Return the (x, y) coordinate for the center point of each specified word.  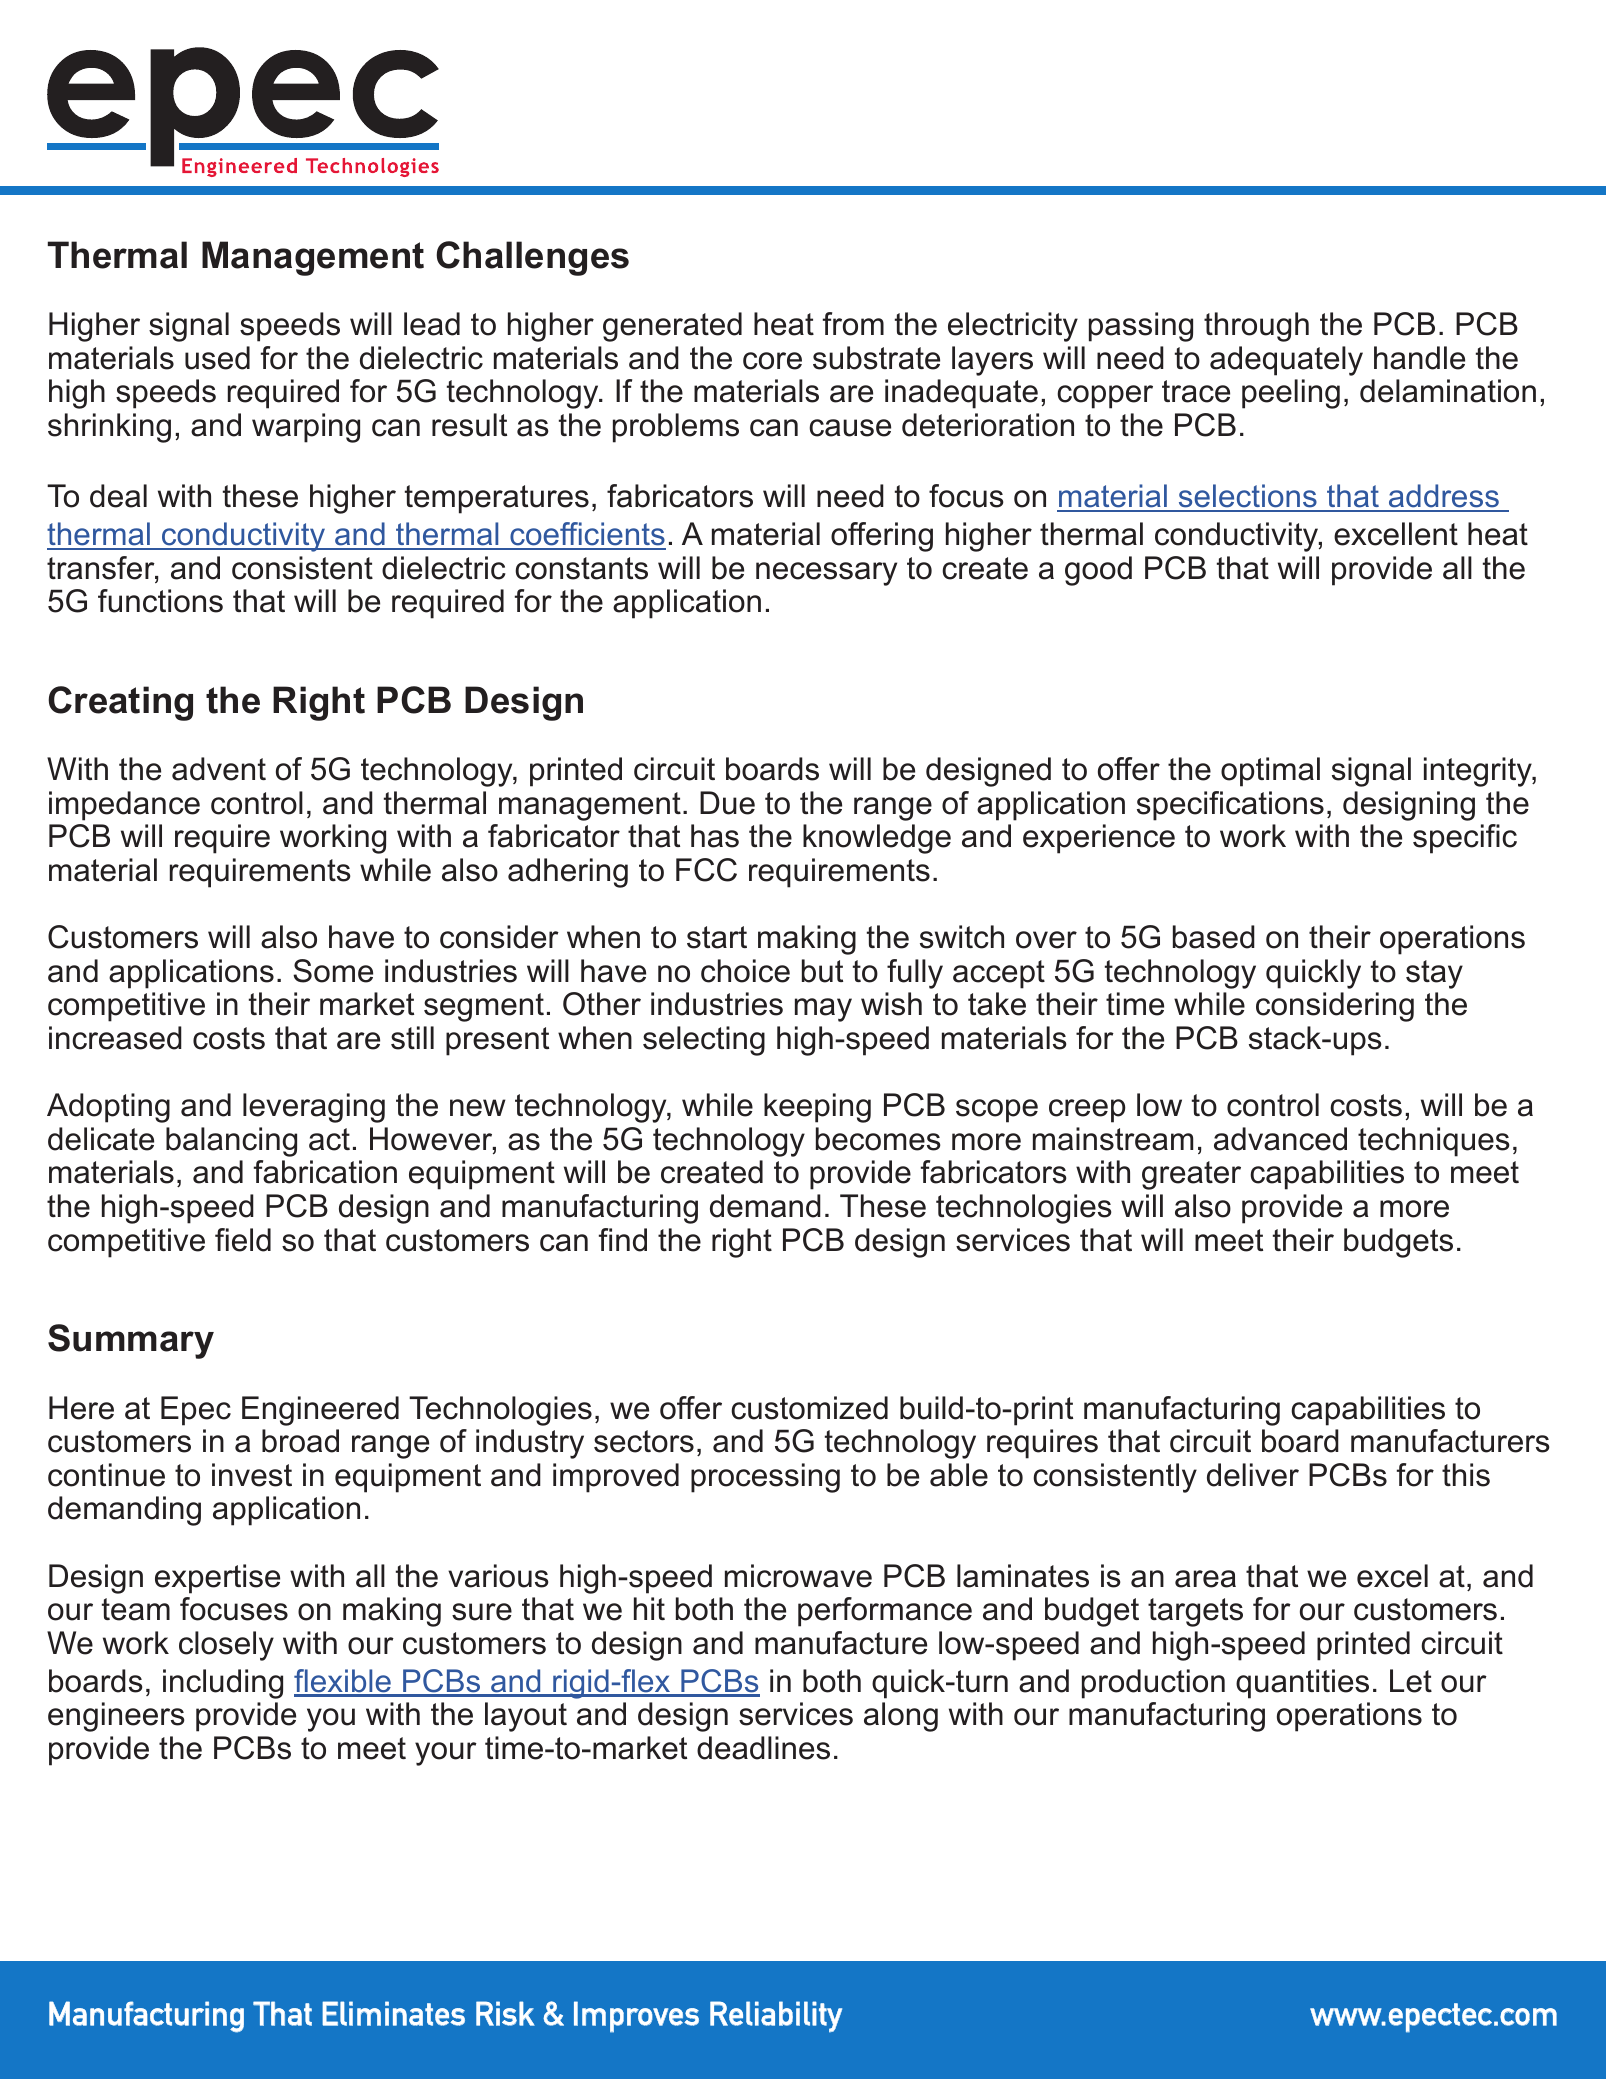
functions (160, 601)
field (243, 1240)
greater (1191, 1175)
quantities (1302, 1684)
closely (226, 1646)
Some (333, 971)
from (853, 324)
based (1214, 937)
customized (809, 1408)
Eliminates (393, 2013)
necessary (826, 574)
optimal (1270, 772)
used (217, 358)
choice (745, 971)
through (1256, 327)
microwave (798, 1576)
